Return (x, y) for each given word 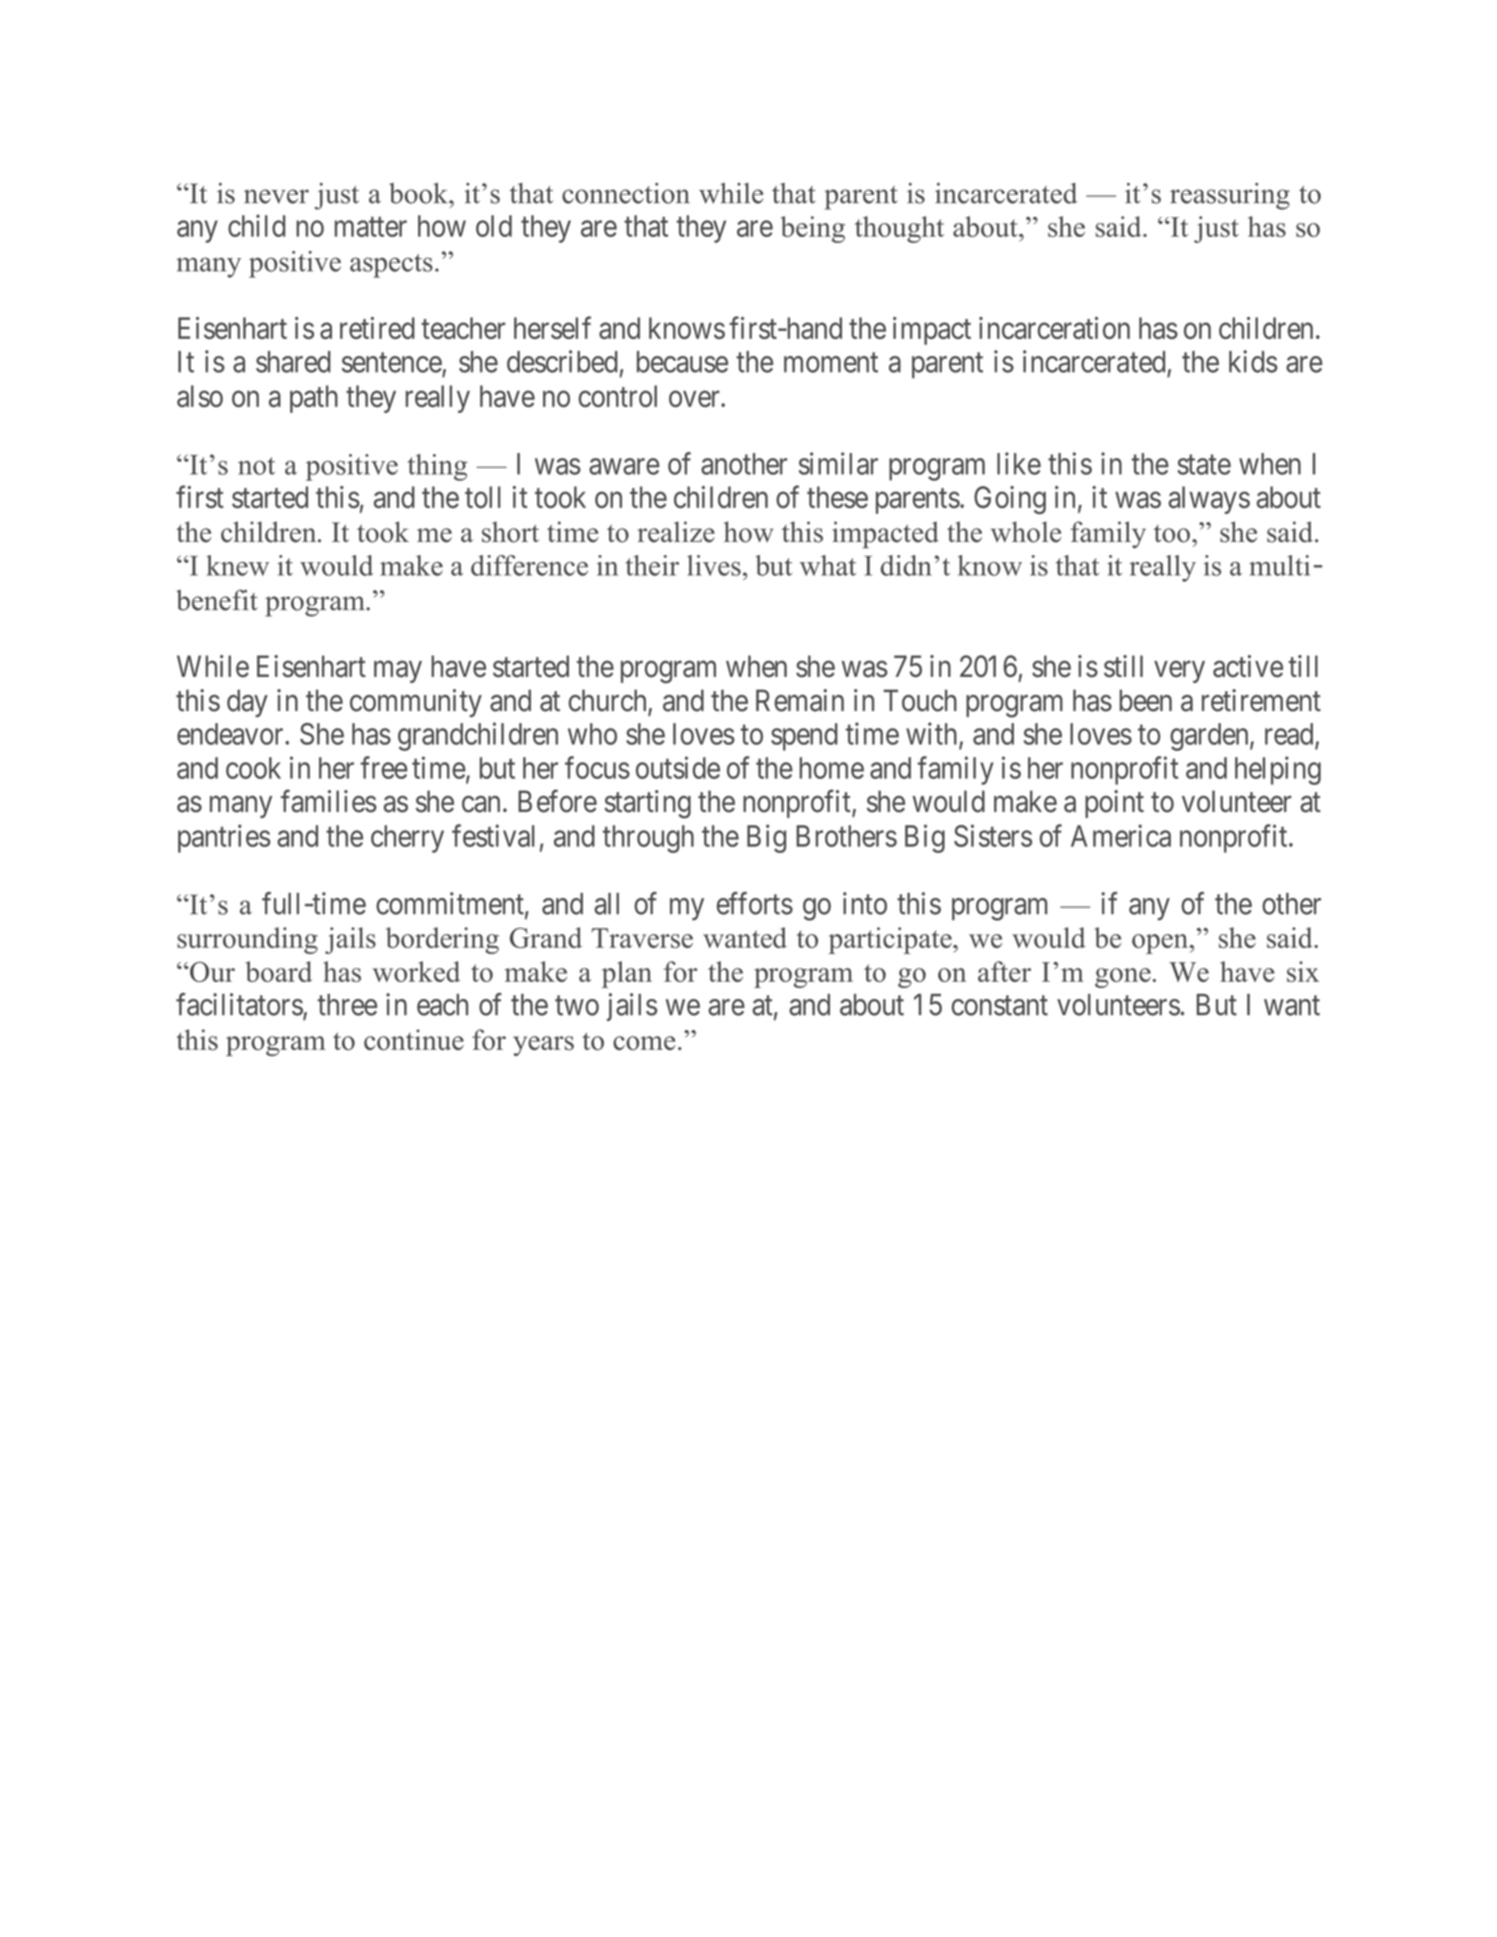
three (347, 1005)
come (644, 1043)
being (813, 229)
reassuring (1230, 196)
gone (1123, 978)
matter (371, 227)
